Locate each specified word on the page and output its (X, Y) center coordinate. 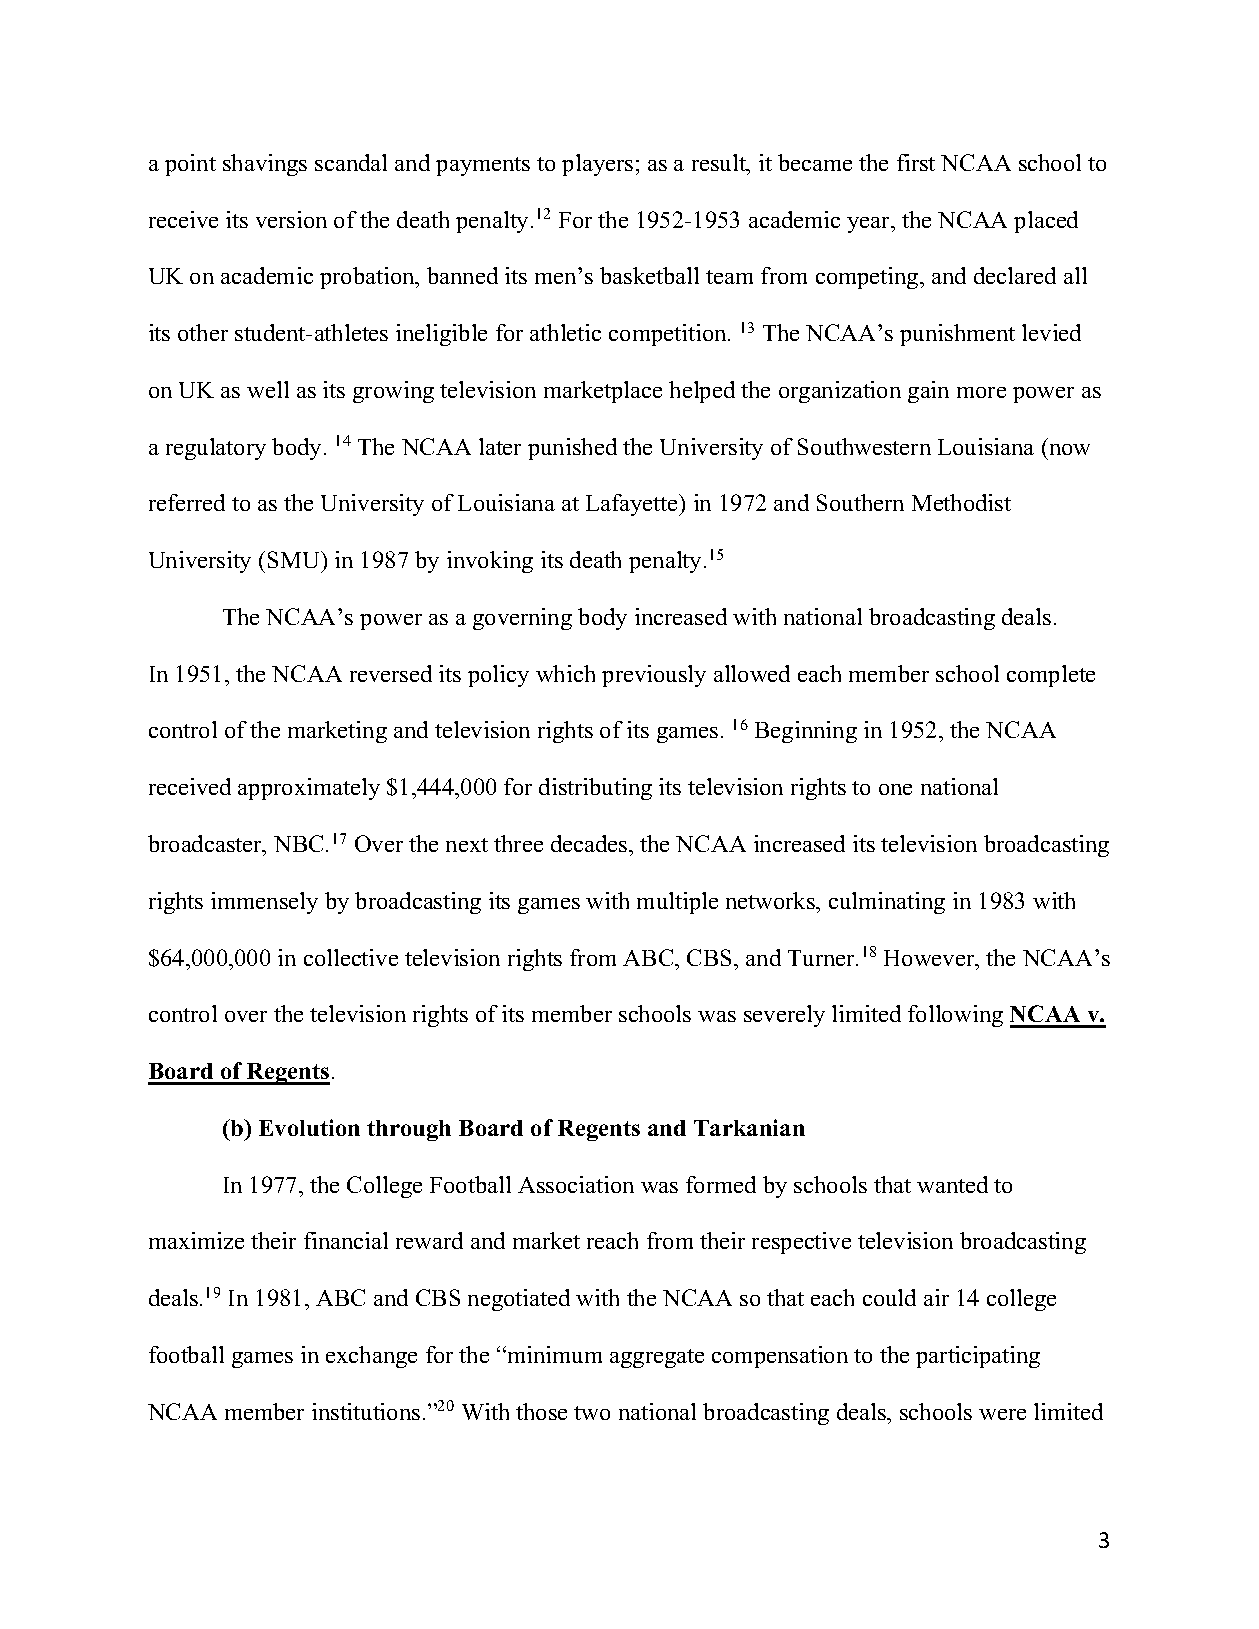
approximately (309, 789)
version (291, 219)
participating (978, 1357)
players (597, 165)
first (916, 162)
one (895, 789)
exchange (371, 1357)
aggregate (657, 1358)
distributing (595, 789)
